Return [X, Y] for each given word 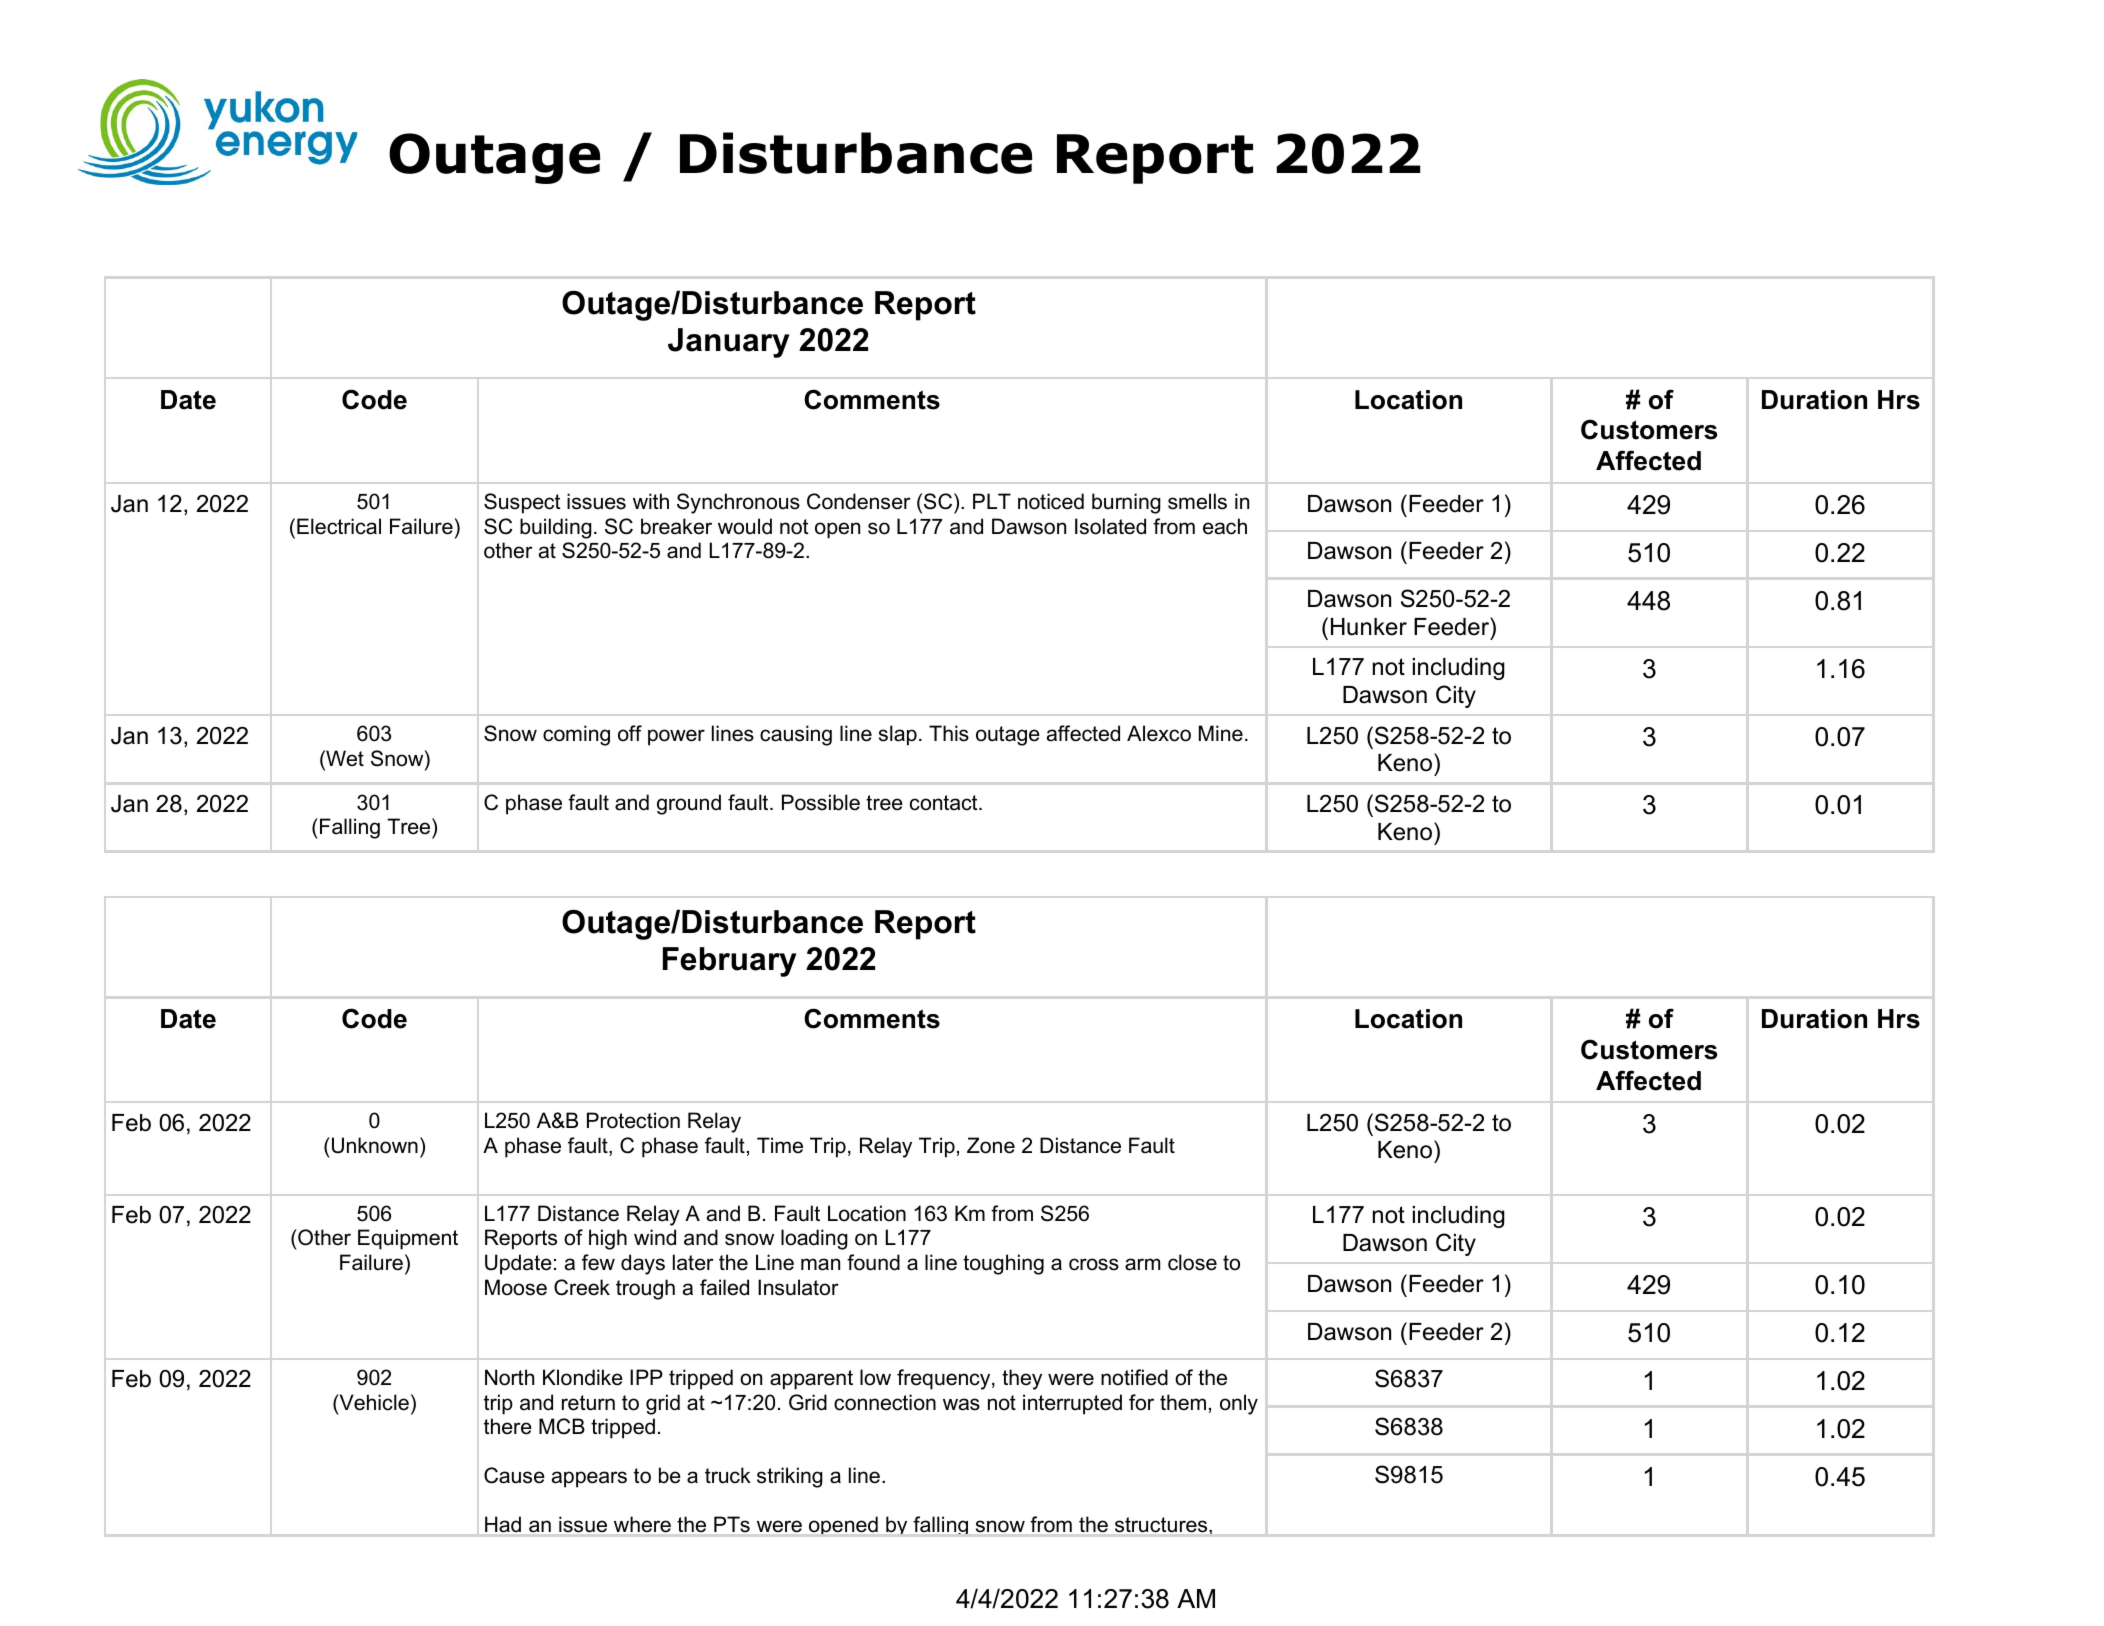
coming [576, 735]
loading [814, 1239]
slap [898, 735]
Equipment [408, 1239]
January [729, 343]
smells [1197, 501]
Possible [821, 802]
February [730, 962]
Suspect [522, 503]
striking [790, 1477]
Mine [1221, 733]
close [1192, 1262]
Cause [514, 1475]
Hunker [1369, 627]
